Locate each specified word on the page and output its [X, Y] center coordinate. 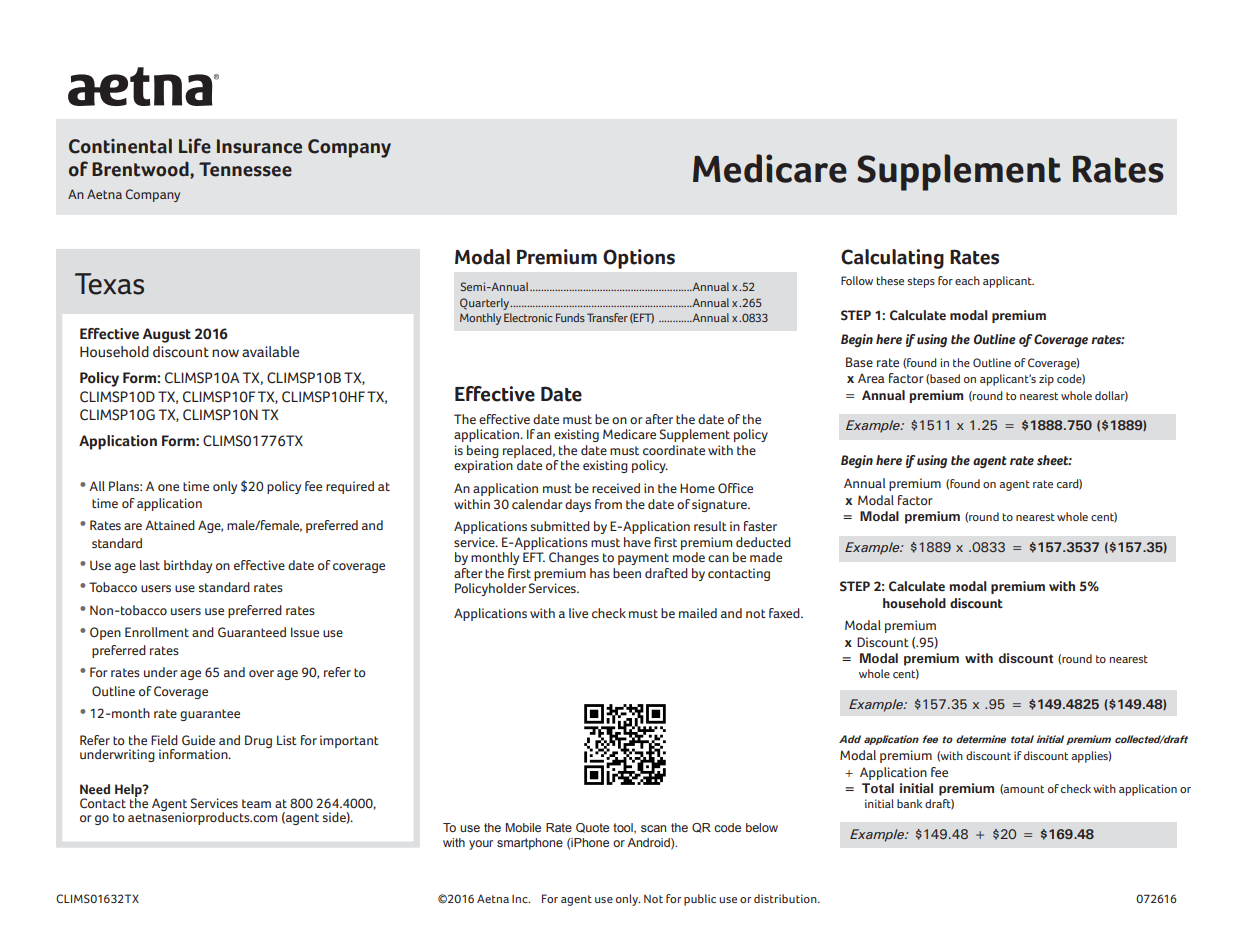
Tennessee [245, 169]
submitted [560, 526]
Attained [170, 525]
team [256, 803]
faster [760, 526]
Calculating [892, 259]
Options [639, 259]
